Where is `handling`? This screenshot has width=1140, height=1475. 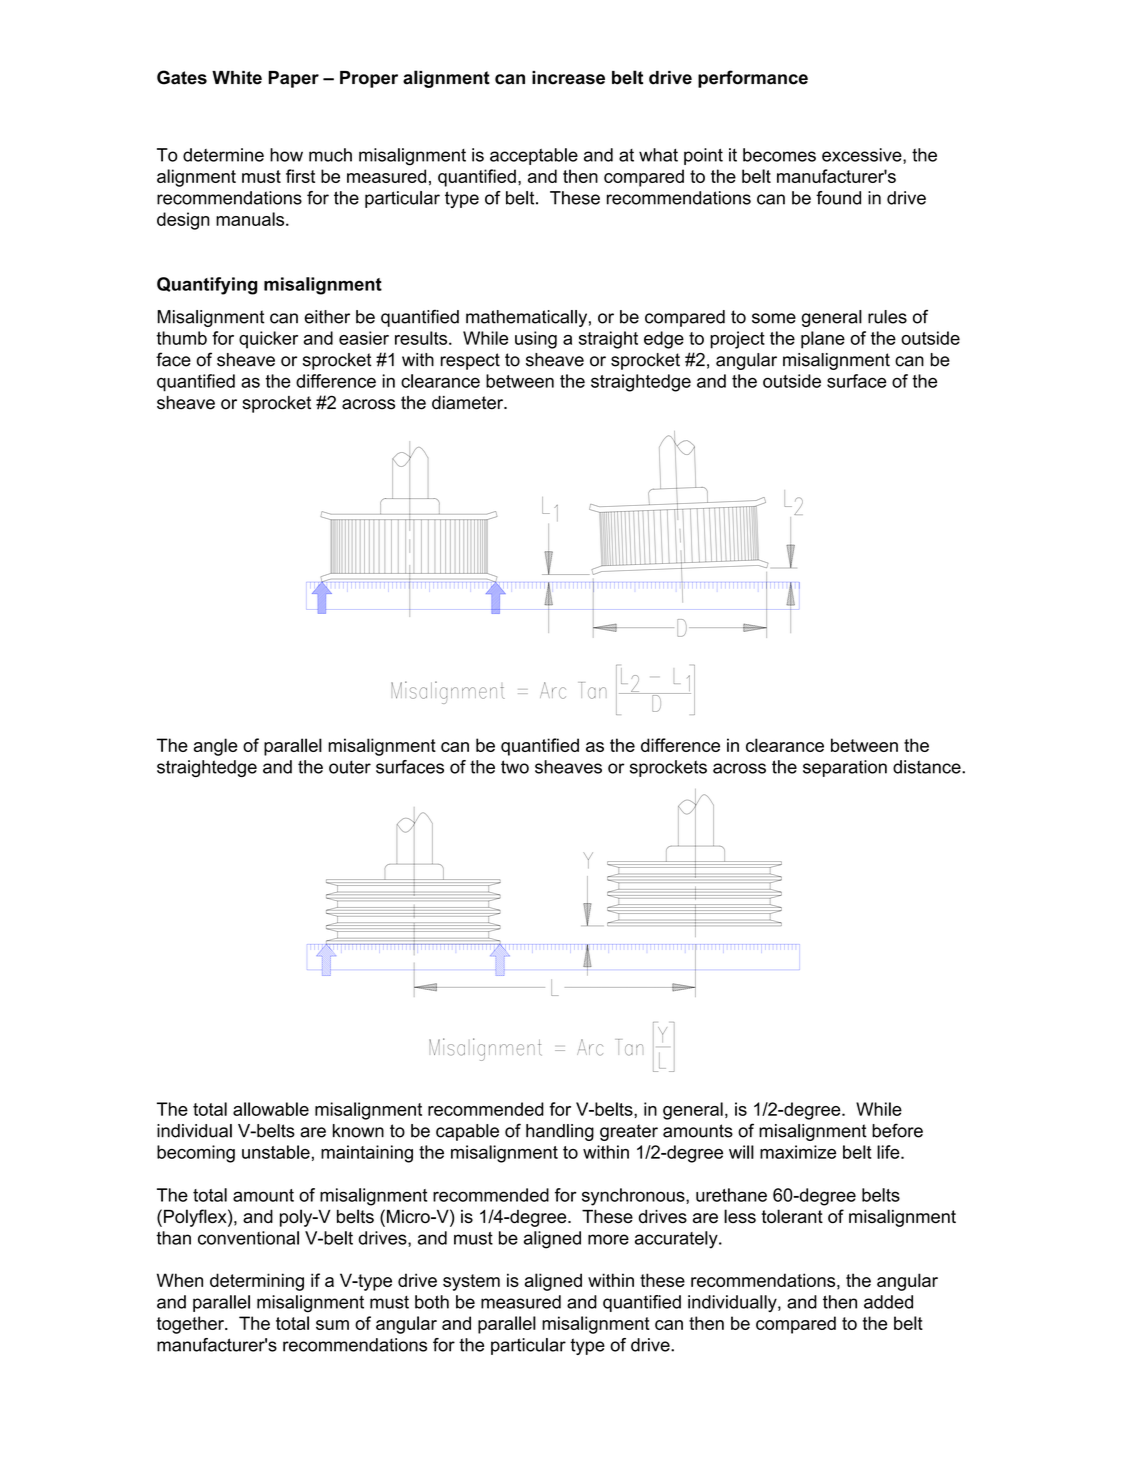 handling is located at coordinates (560, 1132).
